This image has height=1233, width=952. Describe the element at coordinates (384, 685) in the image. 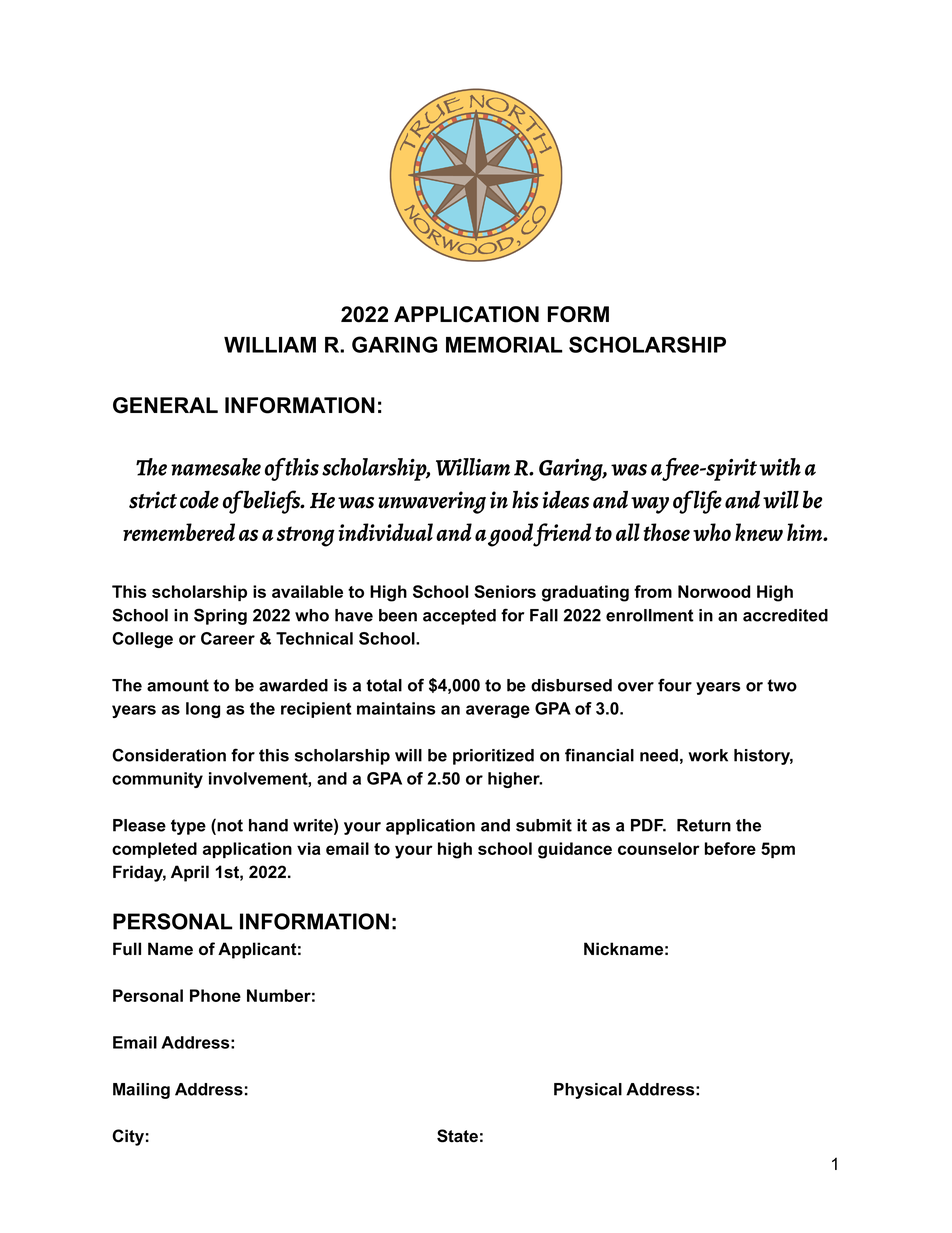

I see `total` at that location.
